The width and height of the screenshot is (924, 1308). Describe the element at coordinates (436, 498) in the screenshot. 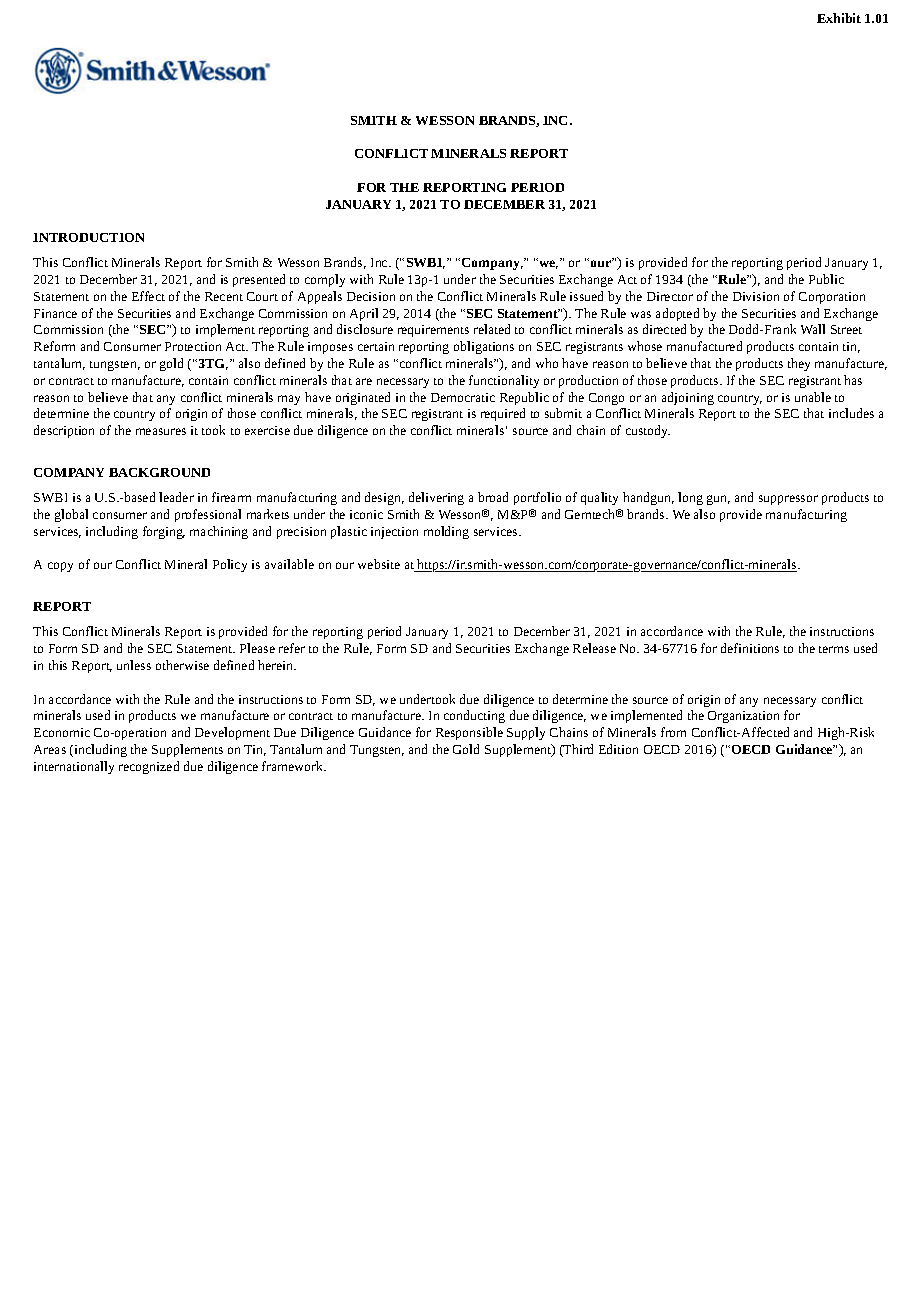

I see `delivering` at that location.
